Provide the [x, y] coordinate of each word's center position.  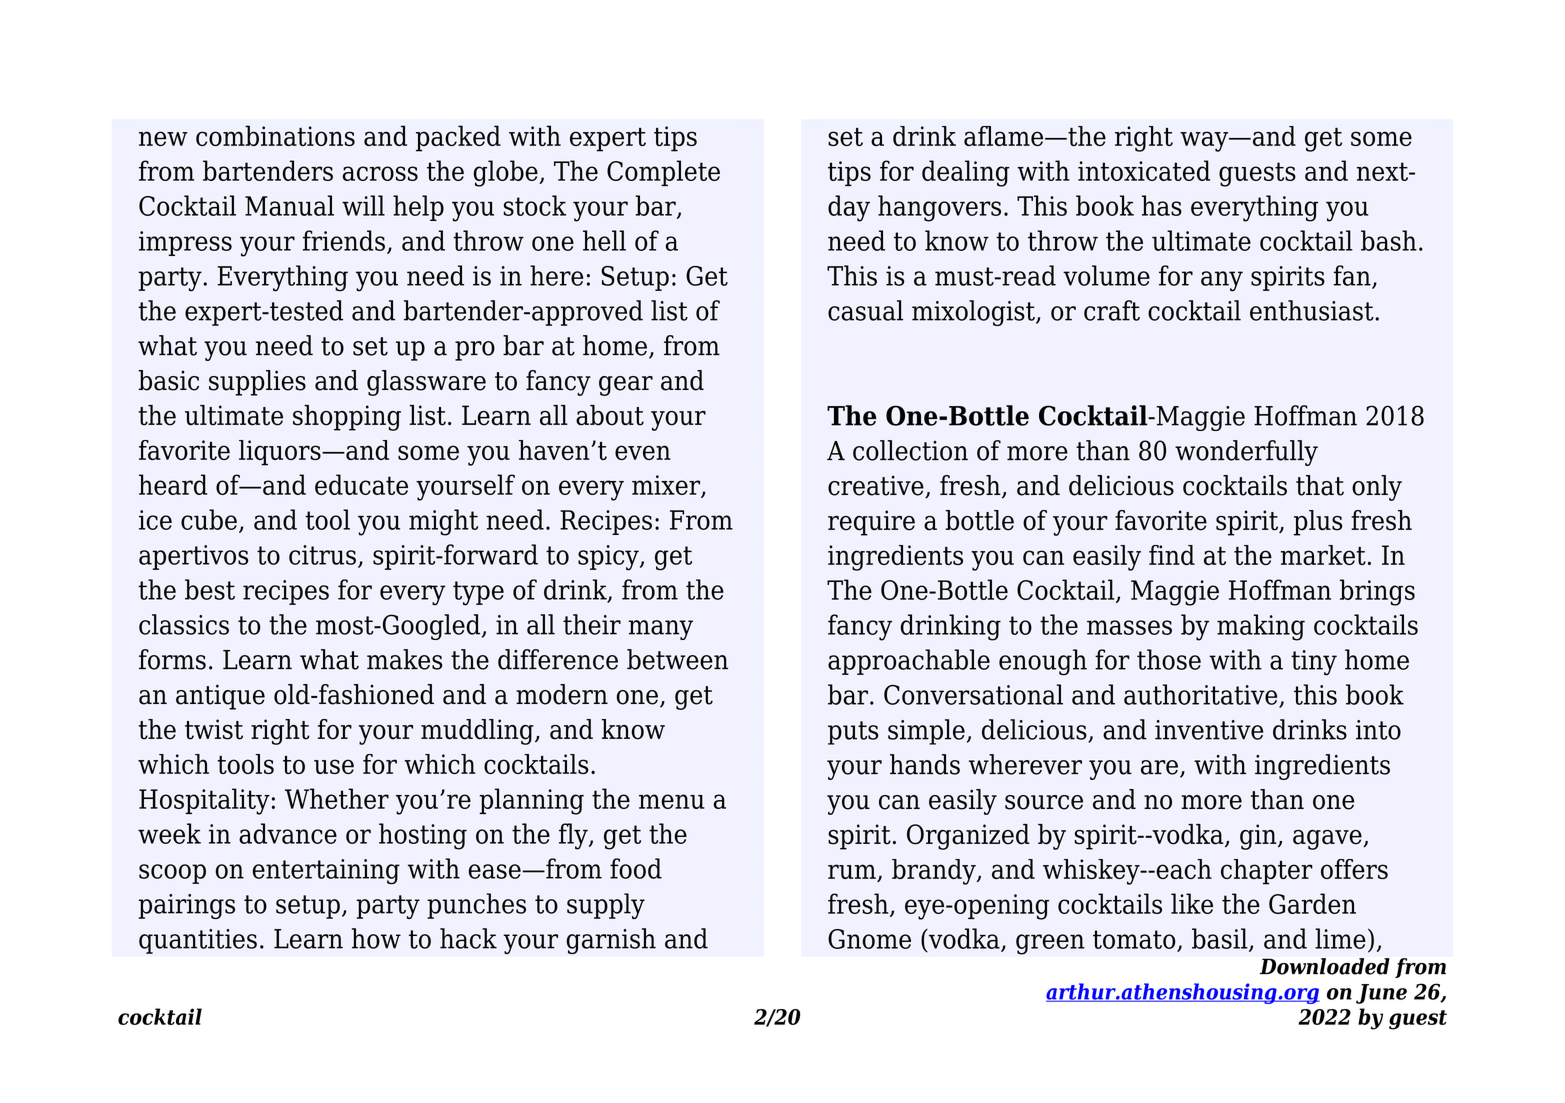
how [376, 938]
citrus [322, 555]
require [871, 523]
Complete [663, 173]
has [1162, 205]
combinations [275, 135]
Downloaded [1325, 966]
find [1172, 555]
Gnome [869, 939]
